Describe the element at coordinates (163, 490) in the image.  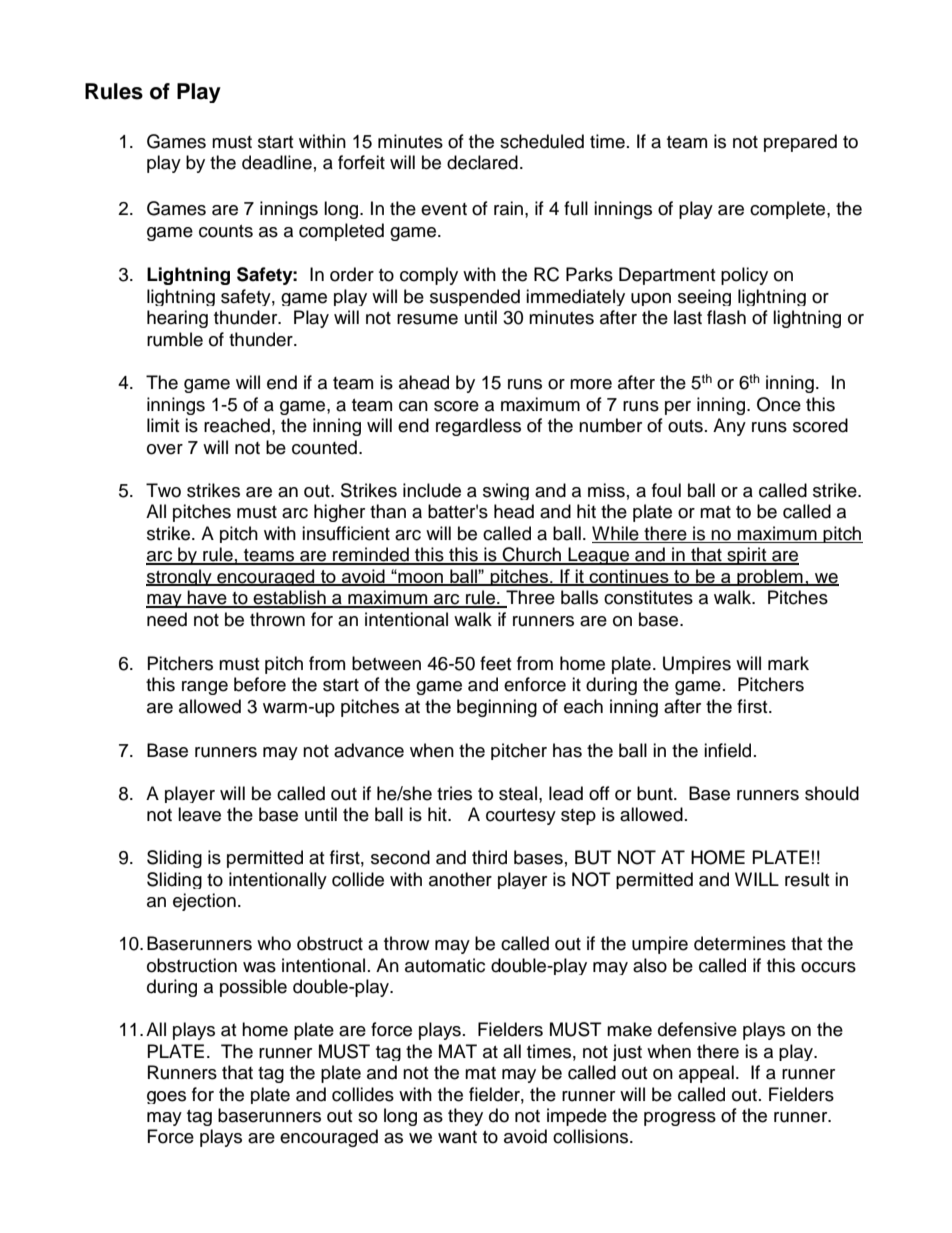
I see `Two` at that location.
